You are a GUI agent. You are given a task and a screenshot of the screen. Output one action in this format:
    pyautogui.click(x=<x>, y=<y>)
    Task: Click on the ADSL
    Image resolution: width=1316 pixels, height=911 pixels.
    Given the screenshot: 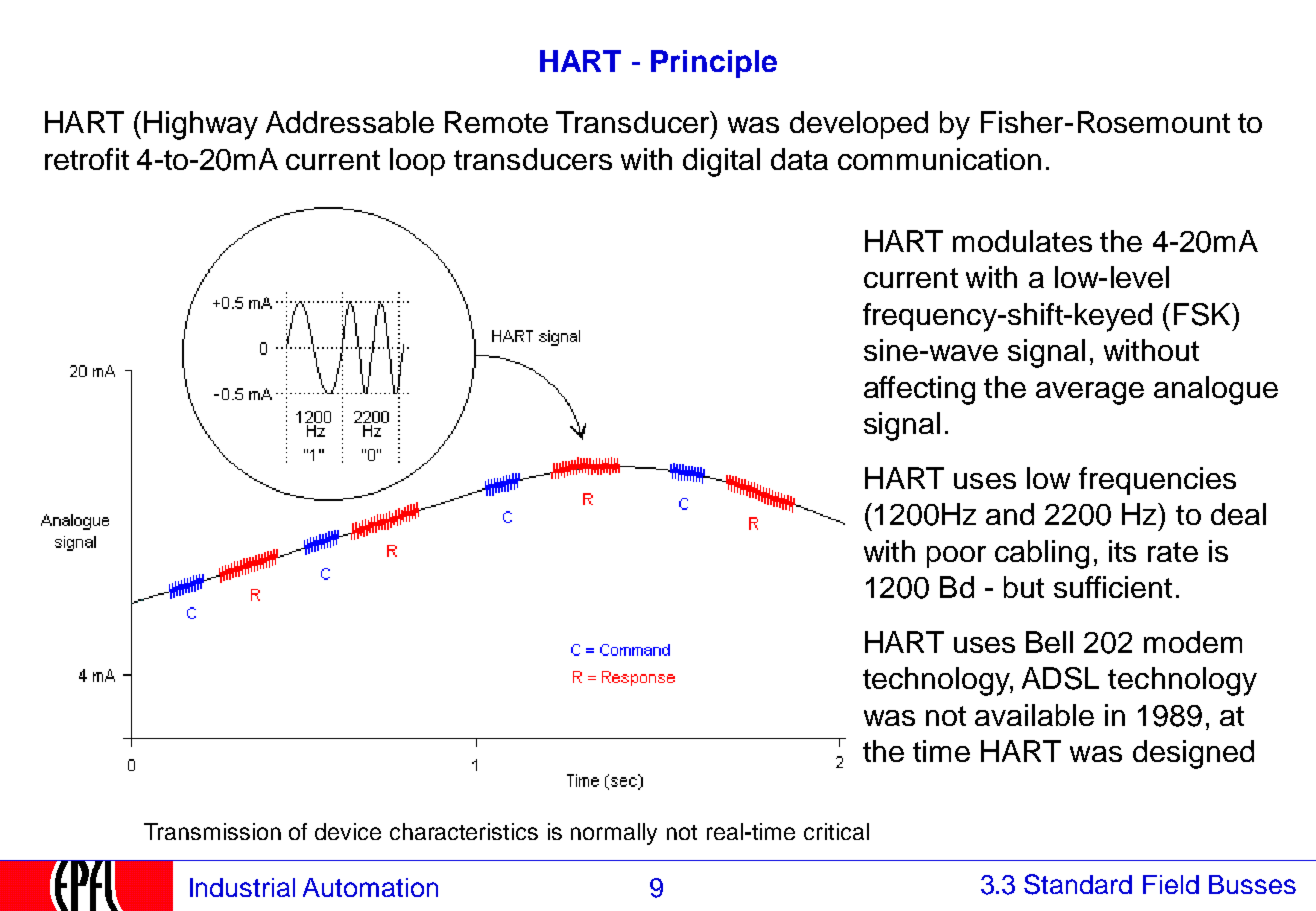 What is the action you would take?
    pyautogui.click(x=1060, y=678)
